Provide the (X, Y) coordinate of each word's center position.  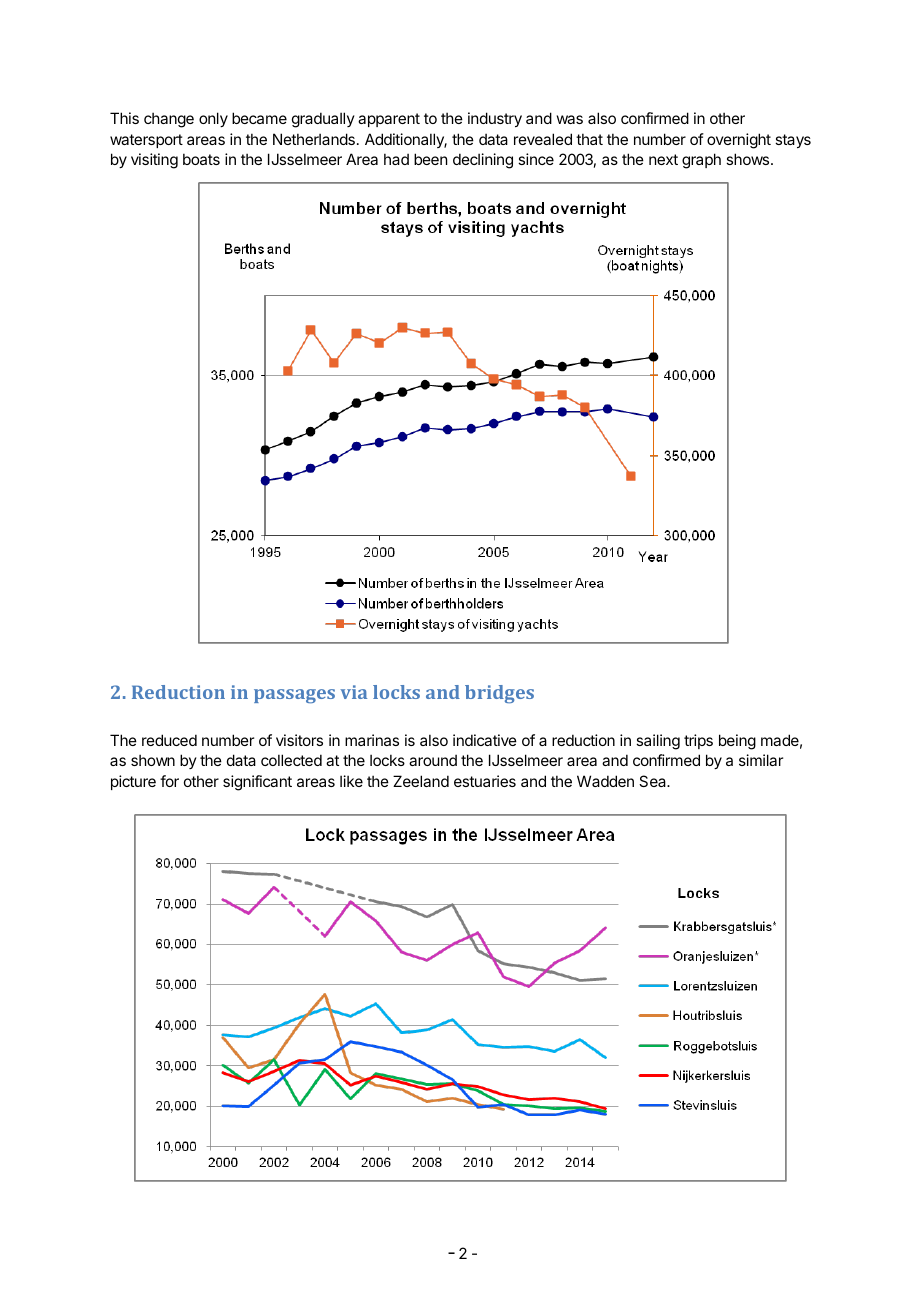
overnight (739, 141)
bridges (499, 694)
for (169, 781)
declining (483, 161)
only (213, 119)
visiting (154, 161)
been (430, 159)
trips (698, 741)
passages (294, 696)
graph (701, 161)
